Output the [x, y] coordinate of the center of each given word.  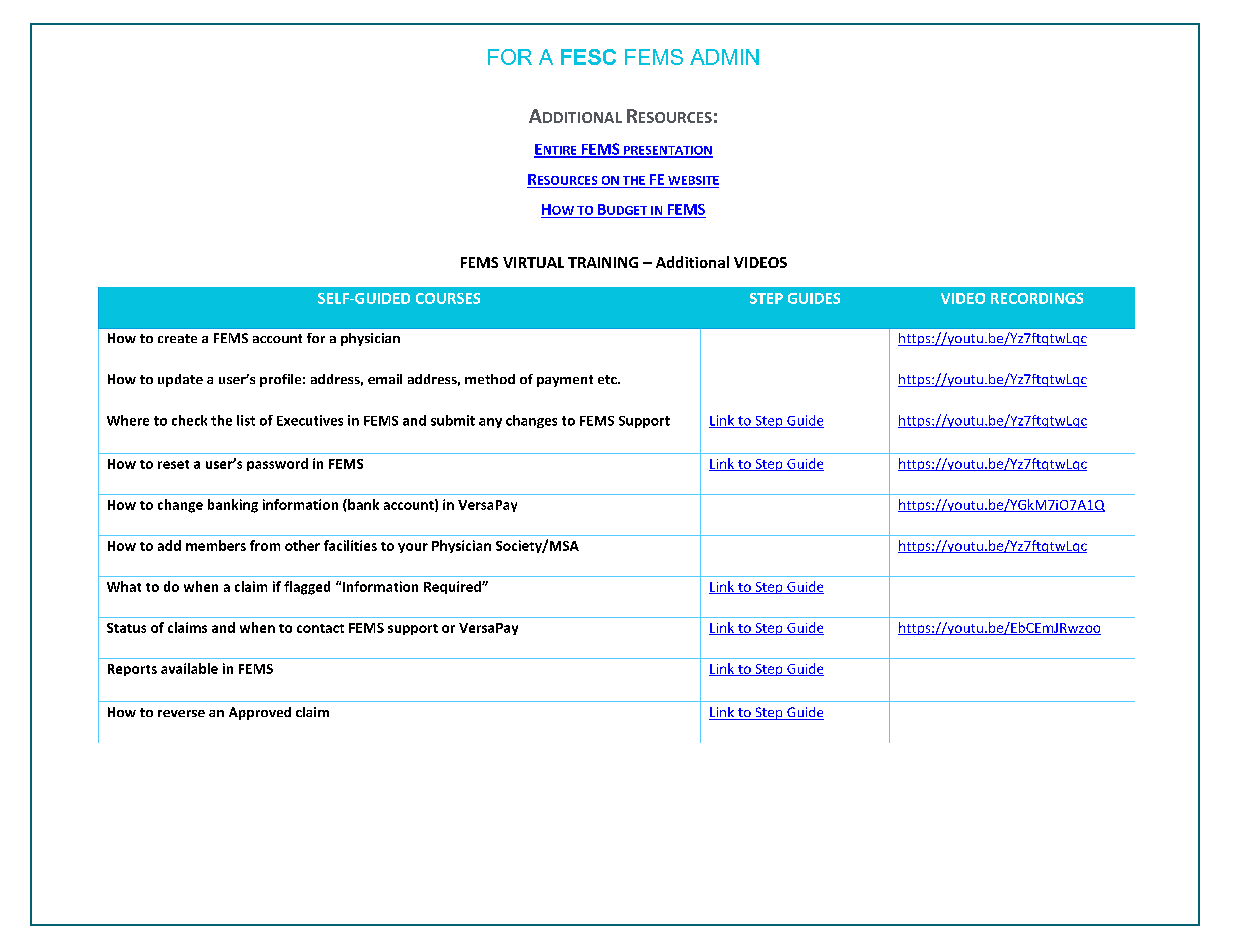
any [490, 423]
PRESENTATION [667, 151]
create [177, 338]
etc [608, 379]
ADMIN [724, 57]
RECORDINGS [1037, 298]
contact [320, 628]
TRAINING [603, 262]
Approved [260, 713]
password [277, 464]
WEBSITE [693, 180]
